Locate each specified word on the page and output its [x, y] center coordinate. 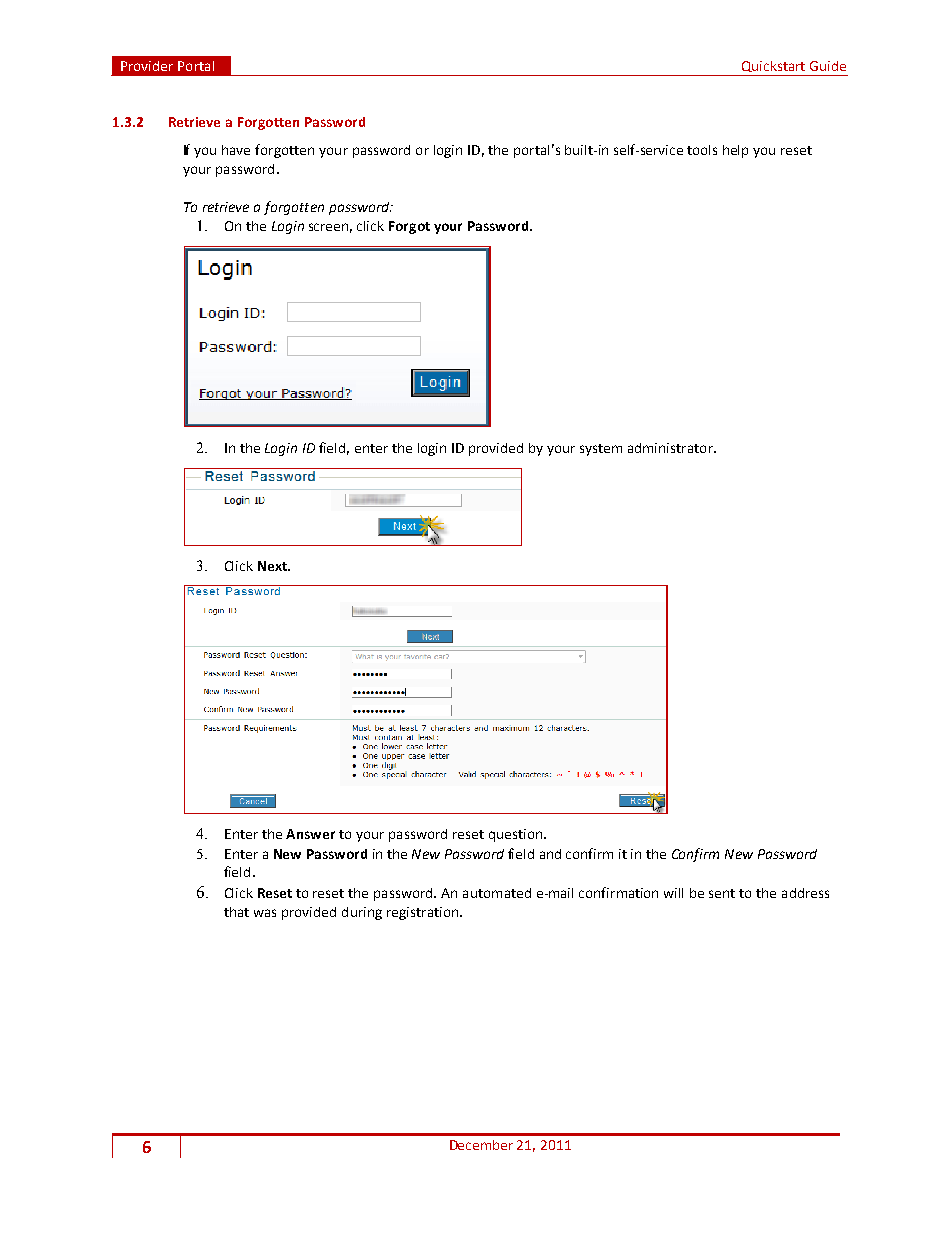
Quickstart [773, 66]
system [601, 450]
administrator [671, 448]
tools [702, 150]
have [236, 150]
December [481, 1145]
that [236, 912]
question [515, 835]
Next [273, 566]
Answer [310, 834]
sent [722, 893]
